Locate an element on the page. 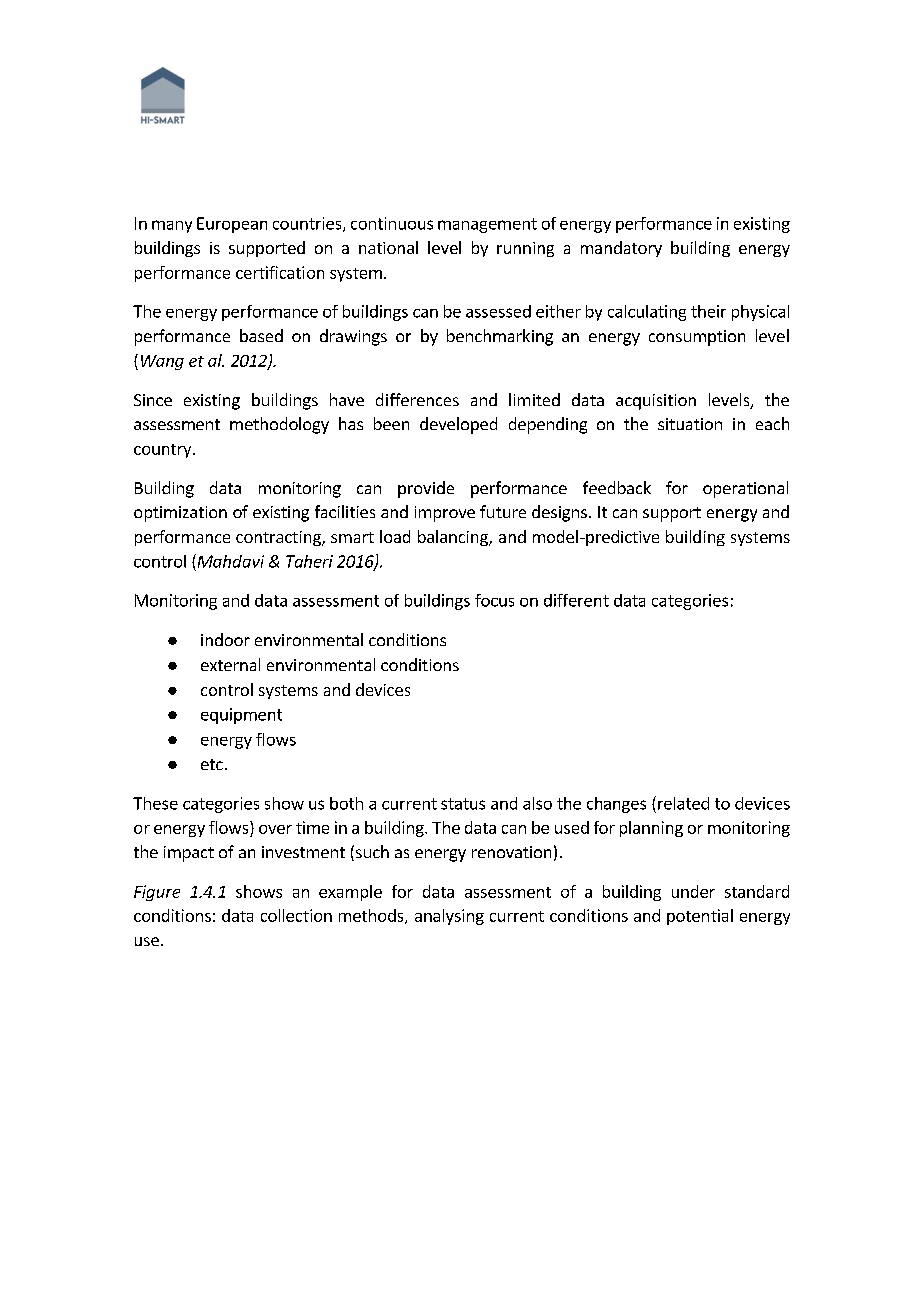 This page has width=924, height=1314. mandatory is located at coordinates (621, 249).
